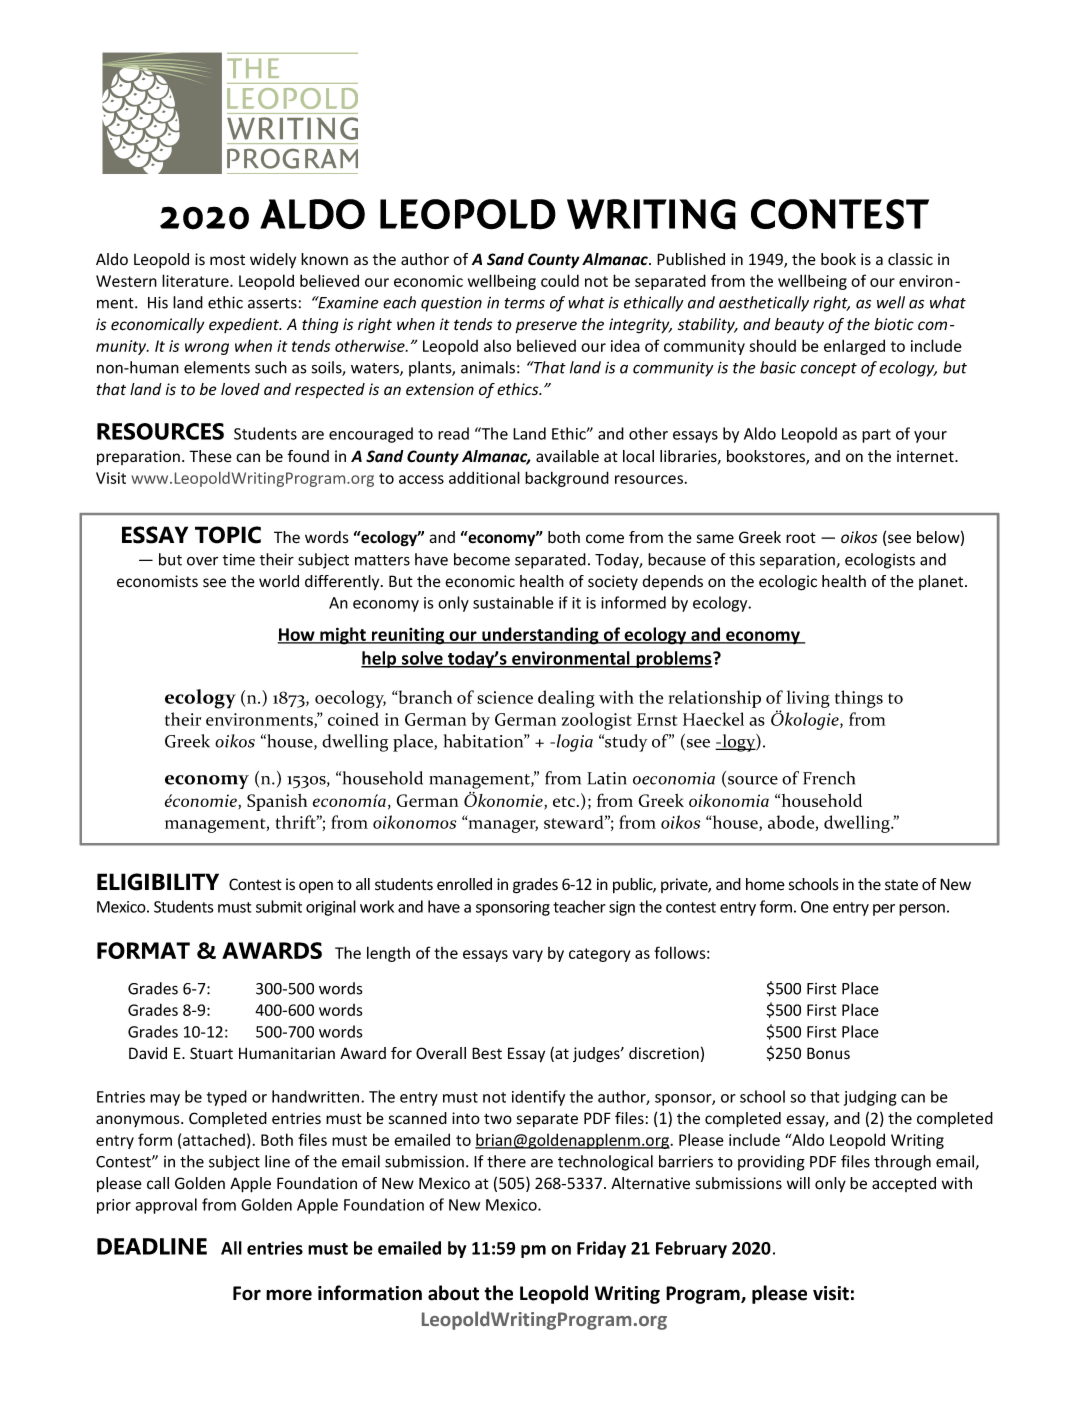 Image resolution: width=1085 pixels, height=1405 pixels. Describe the element at coordinates (799, 325) in the screenshot. I see `beauty` at that location.
